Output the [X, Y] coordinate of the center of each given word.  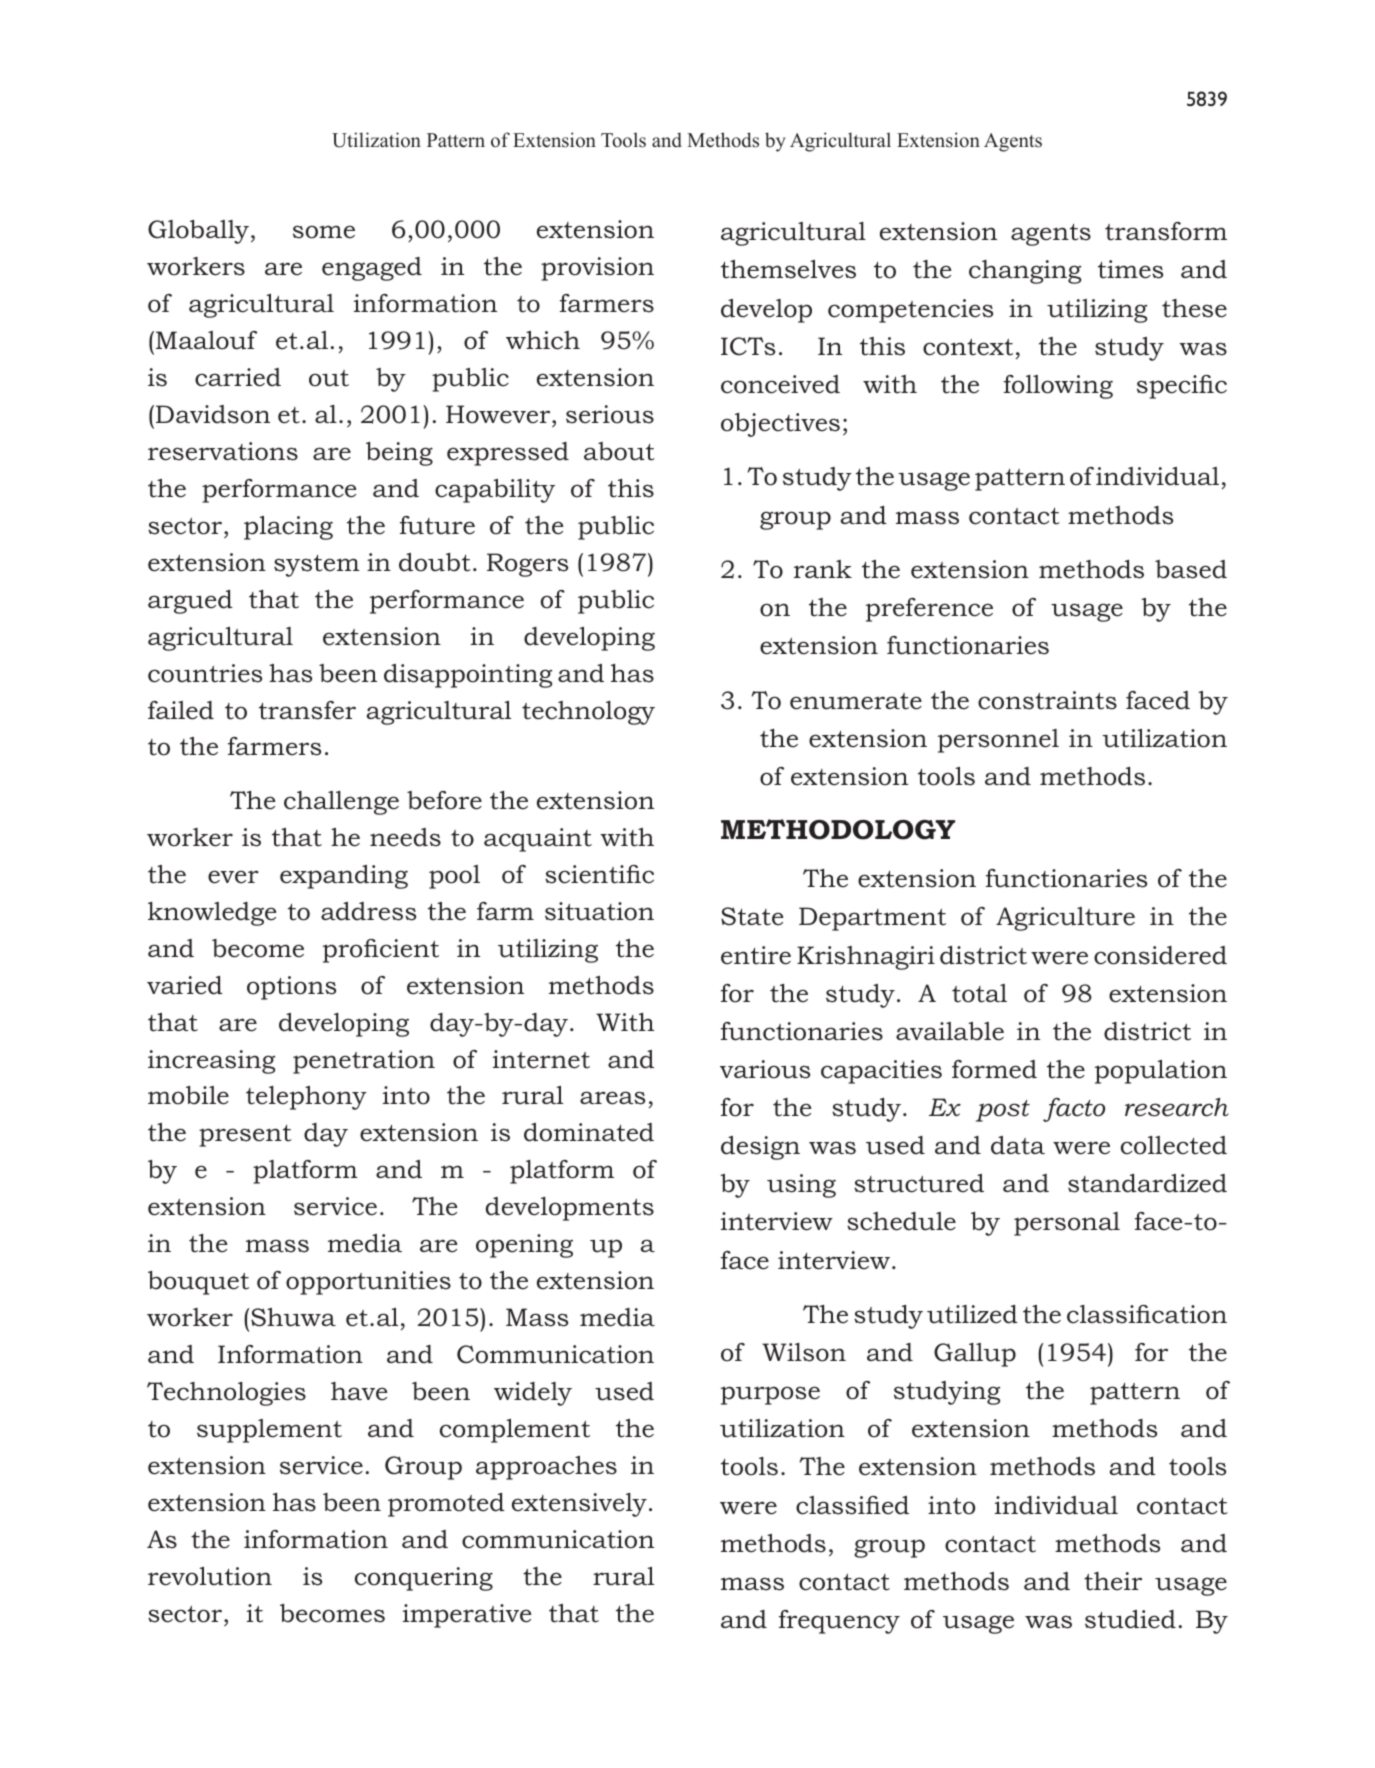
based [1191, 569]
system [317, 566]
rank [823, 569]
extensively [579, 1505]
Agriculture [1065, 919]
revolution [210, 1576]
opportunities [368, 1283]
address [368, 911]
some [324, 232]
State [752, 916]
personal [1067, 1224]
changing [1025, 272]
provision [597, 269]
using [801, 1186]
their [1113, 1581]
